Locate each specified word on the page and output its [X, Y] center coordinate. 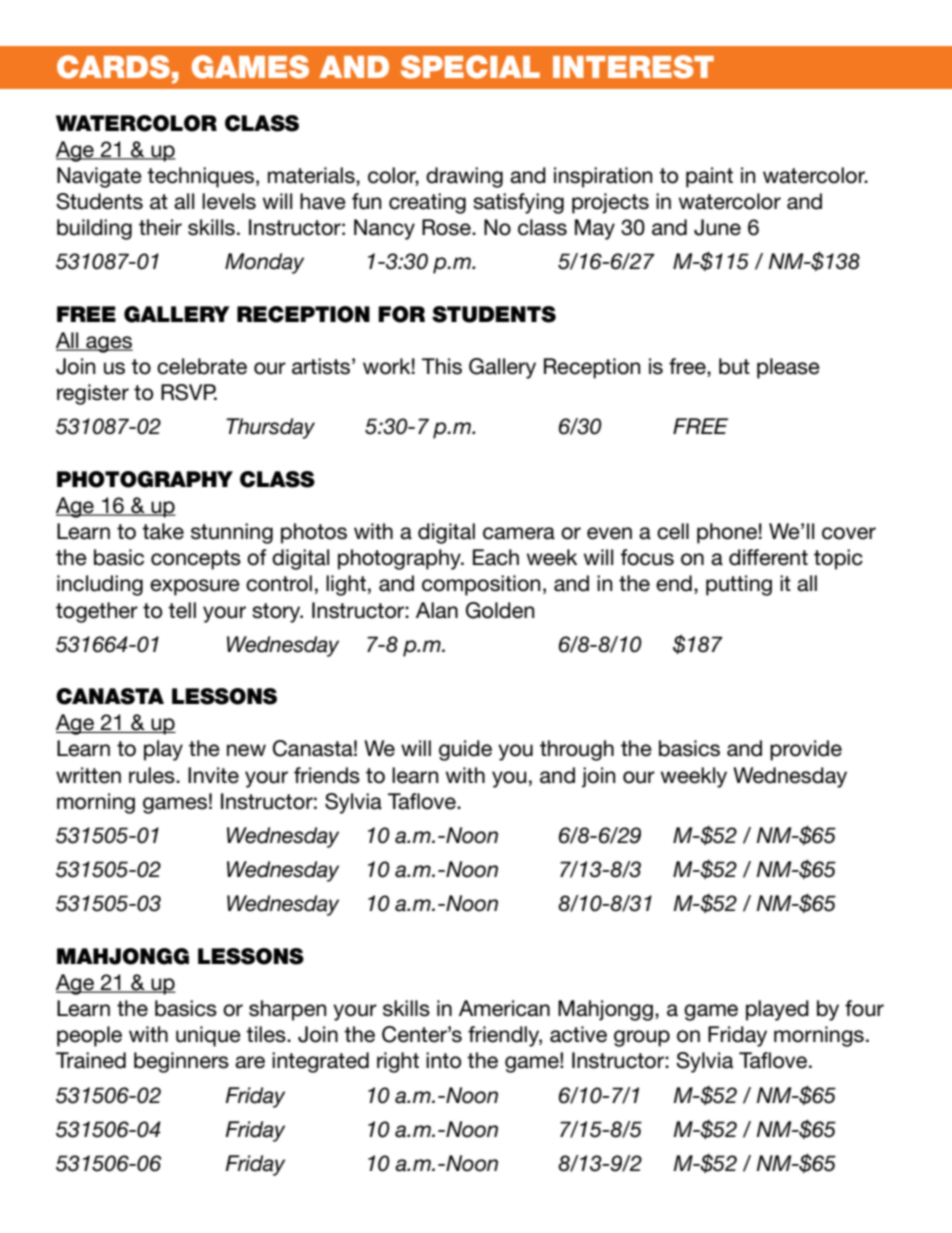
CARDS [113, 67]
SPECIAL [470, 67]
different [768, 557]
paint [709, 177]
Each [496, 557]
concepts [196, 560]
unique [208, 1036]
